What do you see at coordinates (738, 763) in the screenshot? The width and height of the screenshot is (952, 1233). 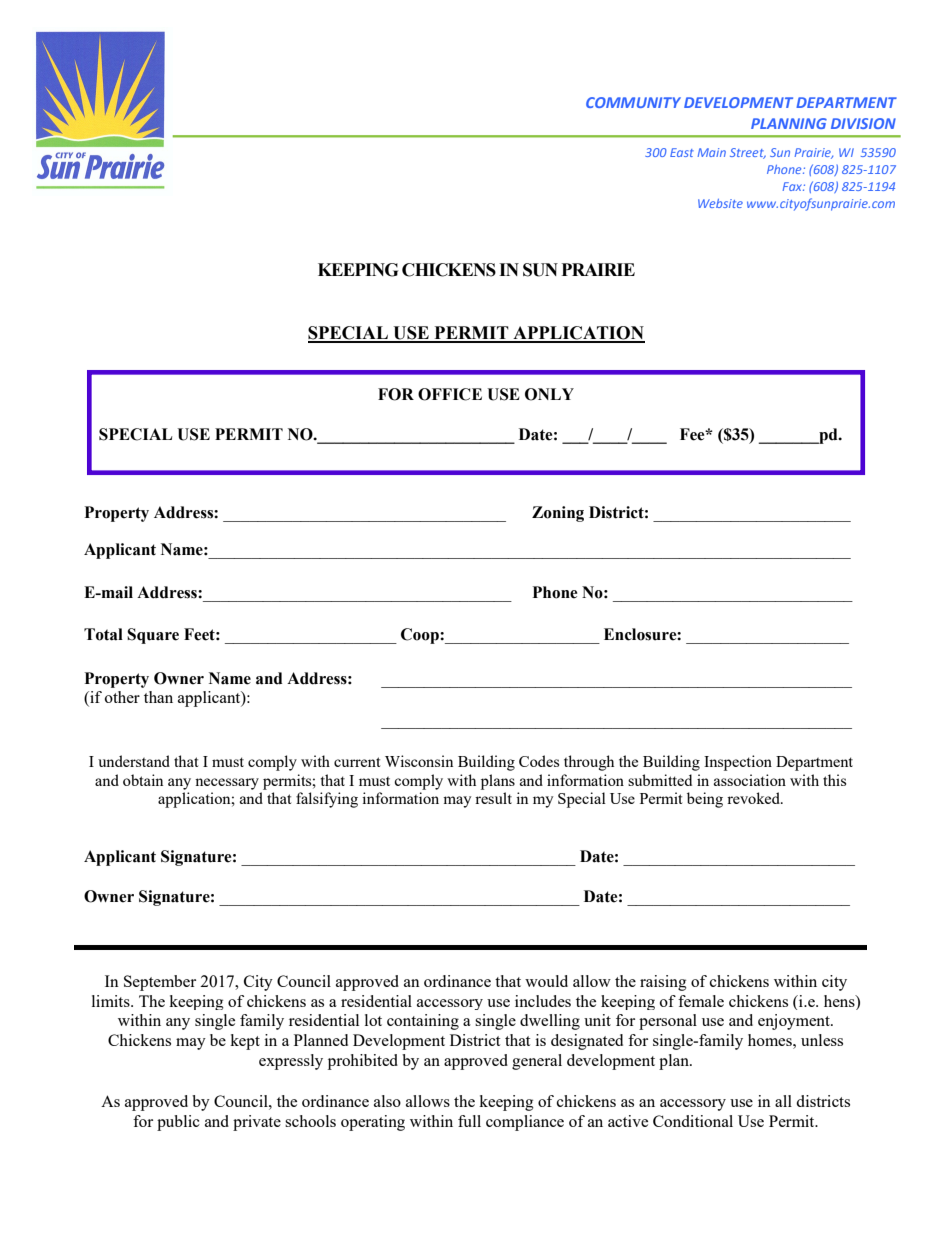 I see `Inspection` at bounding box center [738, 763].
